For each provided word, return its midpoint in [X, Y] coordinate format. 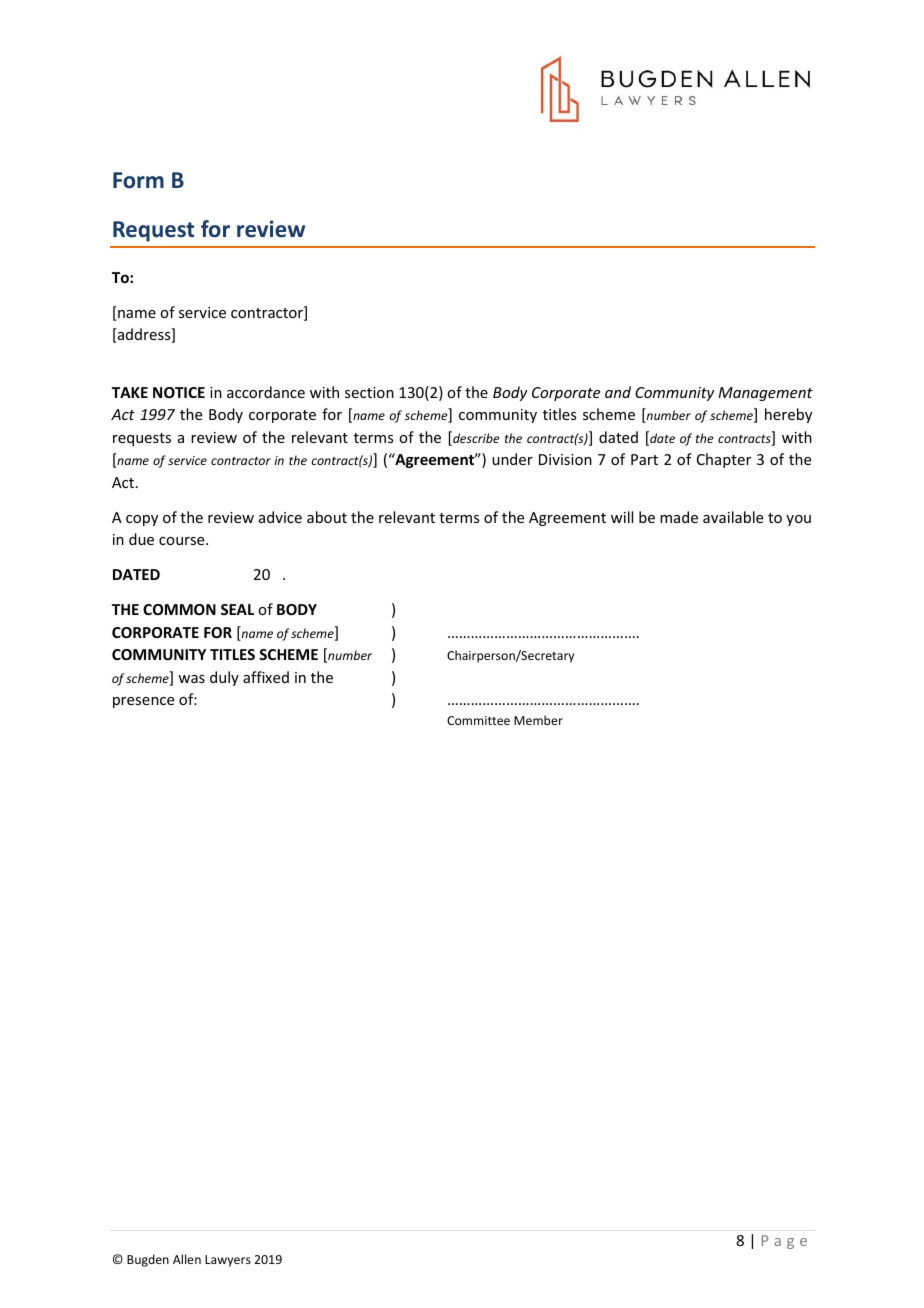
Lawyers [228, 1261]
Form [138, 180]
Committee [478, 720]
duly [224, 678]
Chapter [724, 460]
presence [143, 702]
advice [280, 517]
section [369, 392]
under [512, 459]
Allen [187, 1259]
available [733, 517]
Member [538, 720]
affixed [266, 677]
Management [765, 394]
